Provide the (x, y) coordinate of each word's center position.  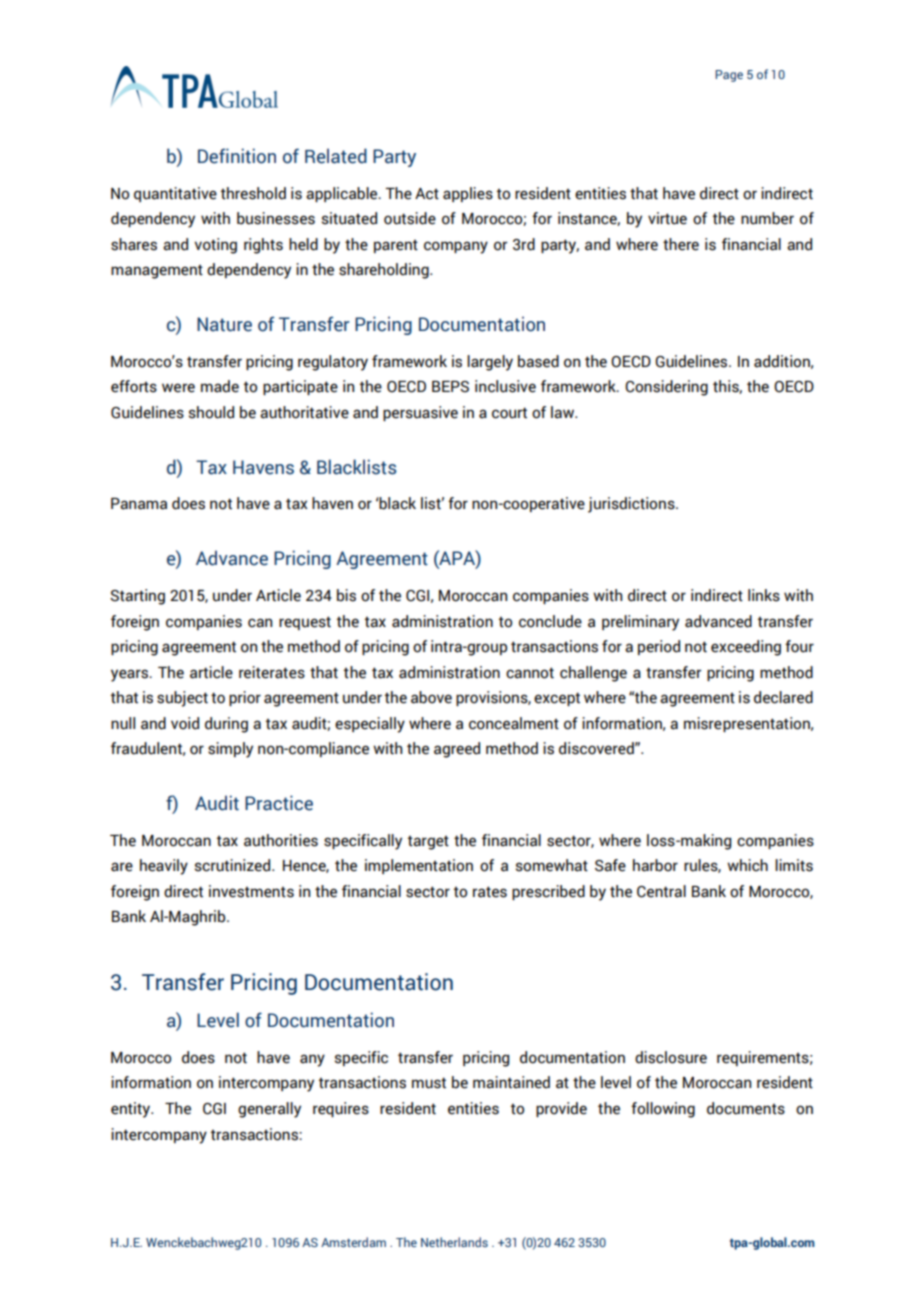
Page (729, 76)
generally (269, 1110)
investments (251, 891)
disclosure (671, 1057)
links (764, 595)
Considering (666, 388)
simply (230, 750)
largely (490, 363)
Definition (237, 156)
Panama (139, 504)
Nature (224, 324)
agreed (457, 750)
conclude (550, 621)
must (429, 1083)
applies (468, 194)
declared (783, 697)
